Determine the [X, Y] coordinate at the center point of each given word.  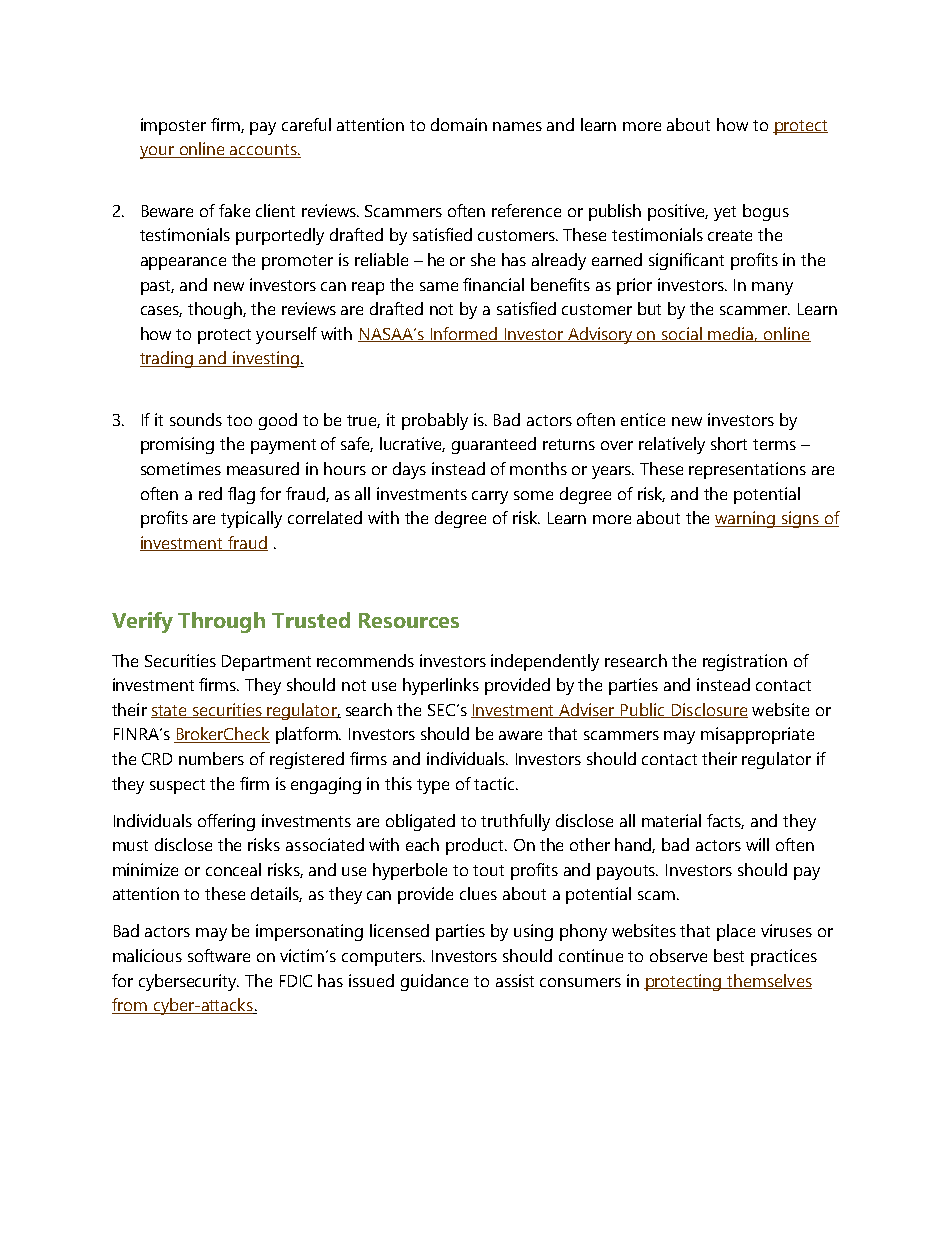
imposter [173, 126]
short [729, 443]
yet [725, 213]
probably [435, 421]
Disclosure [708, 710]
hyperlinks [441, 686]
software [219, 955]
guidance [434, 982]
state [170, 711]
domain [459, 124]
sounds [196, 419]
